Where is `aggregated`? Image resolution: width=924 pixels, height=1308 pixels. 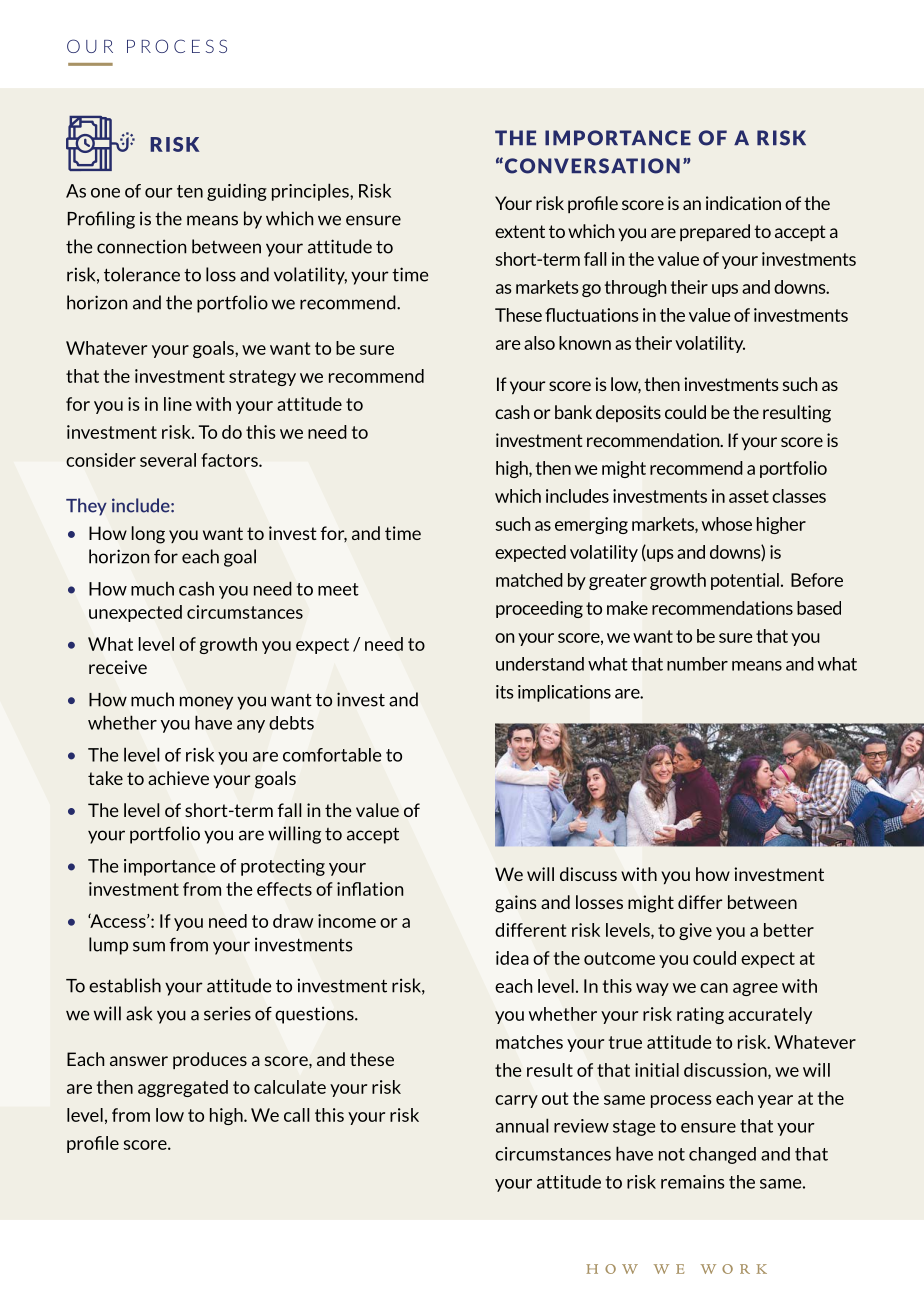 aggregated is located at coordinates (183, 1088).
